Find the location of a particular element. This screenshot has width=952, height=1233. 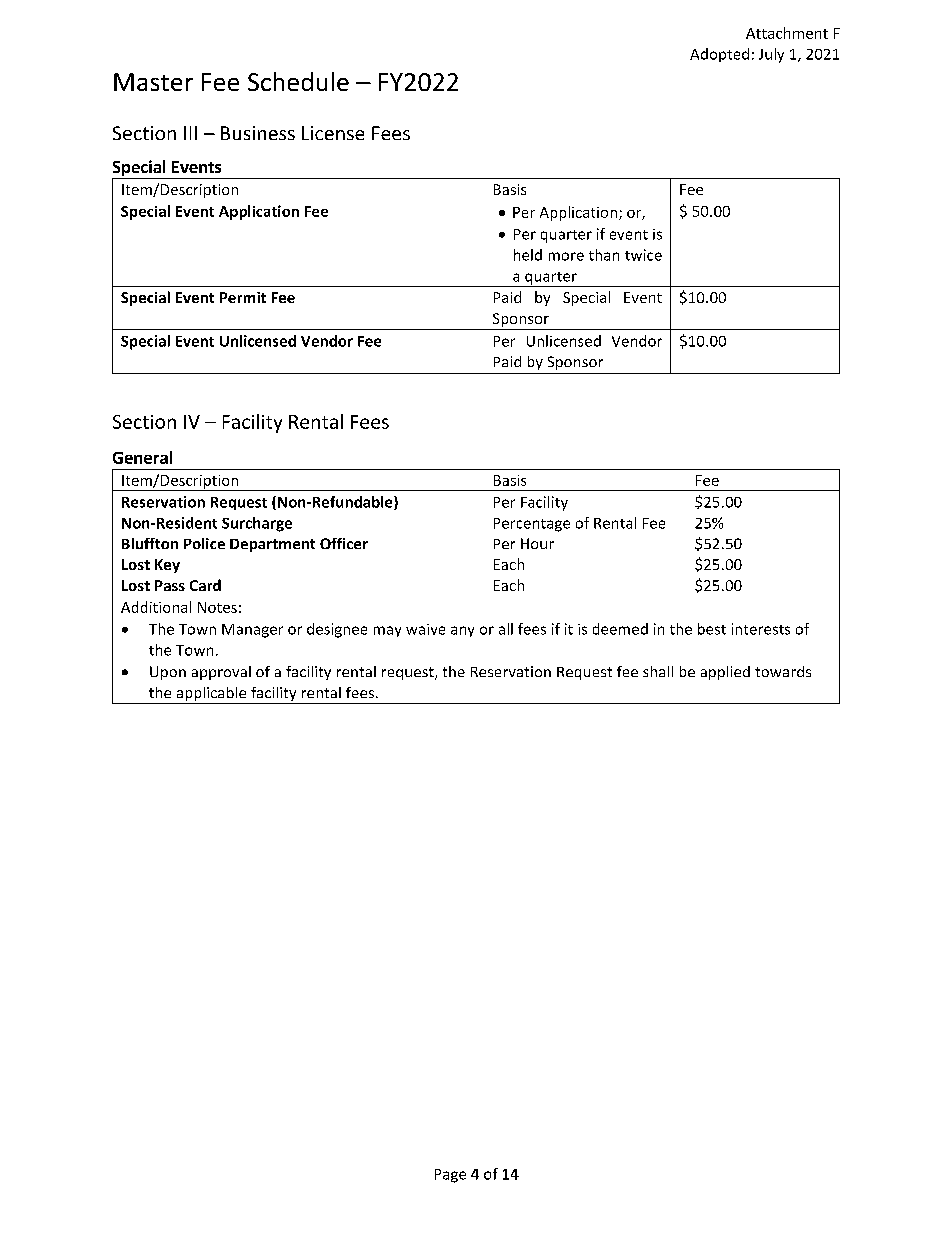

Schedule is located at coordinates (298, 81).
